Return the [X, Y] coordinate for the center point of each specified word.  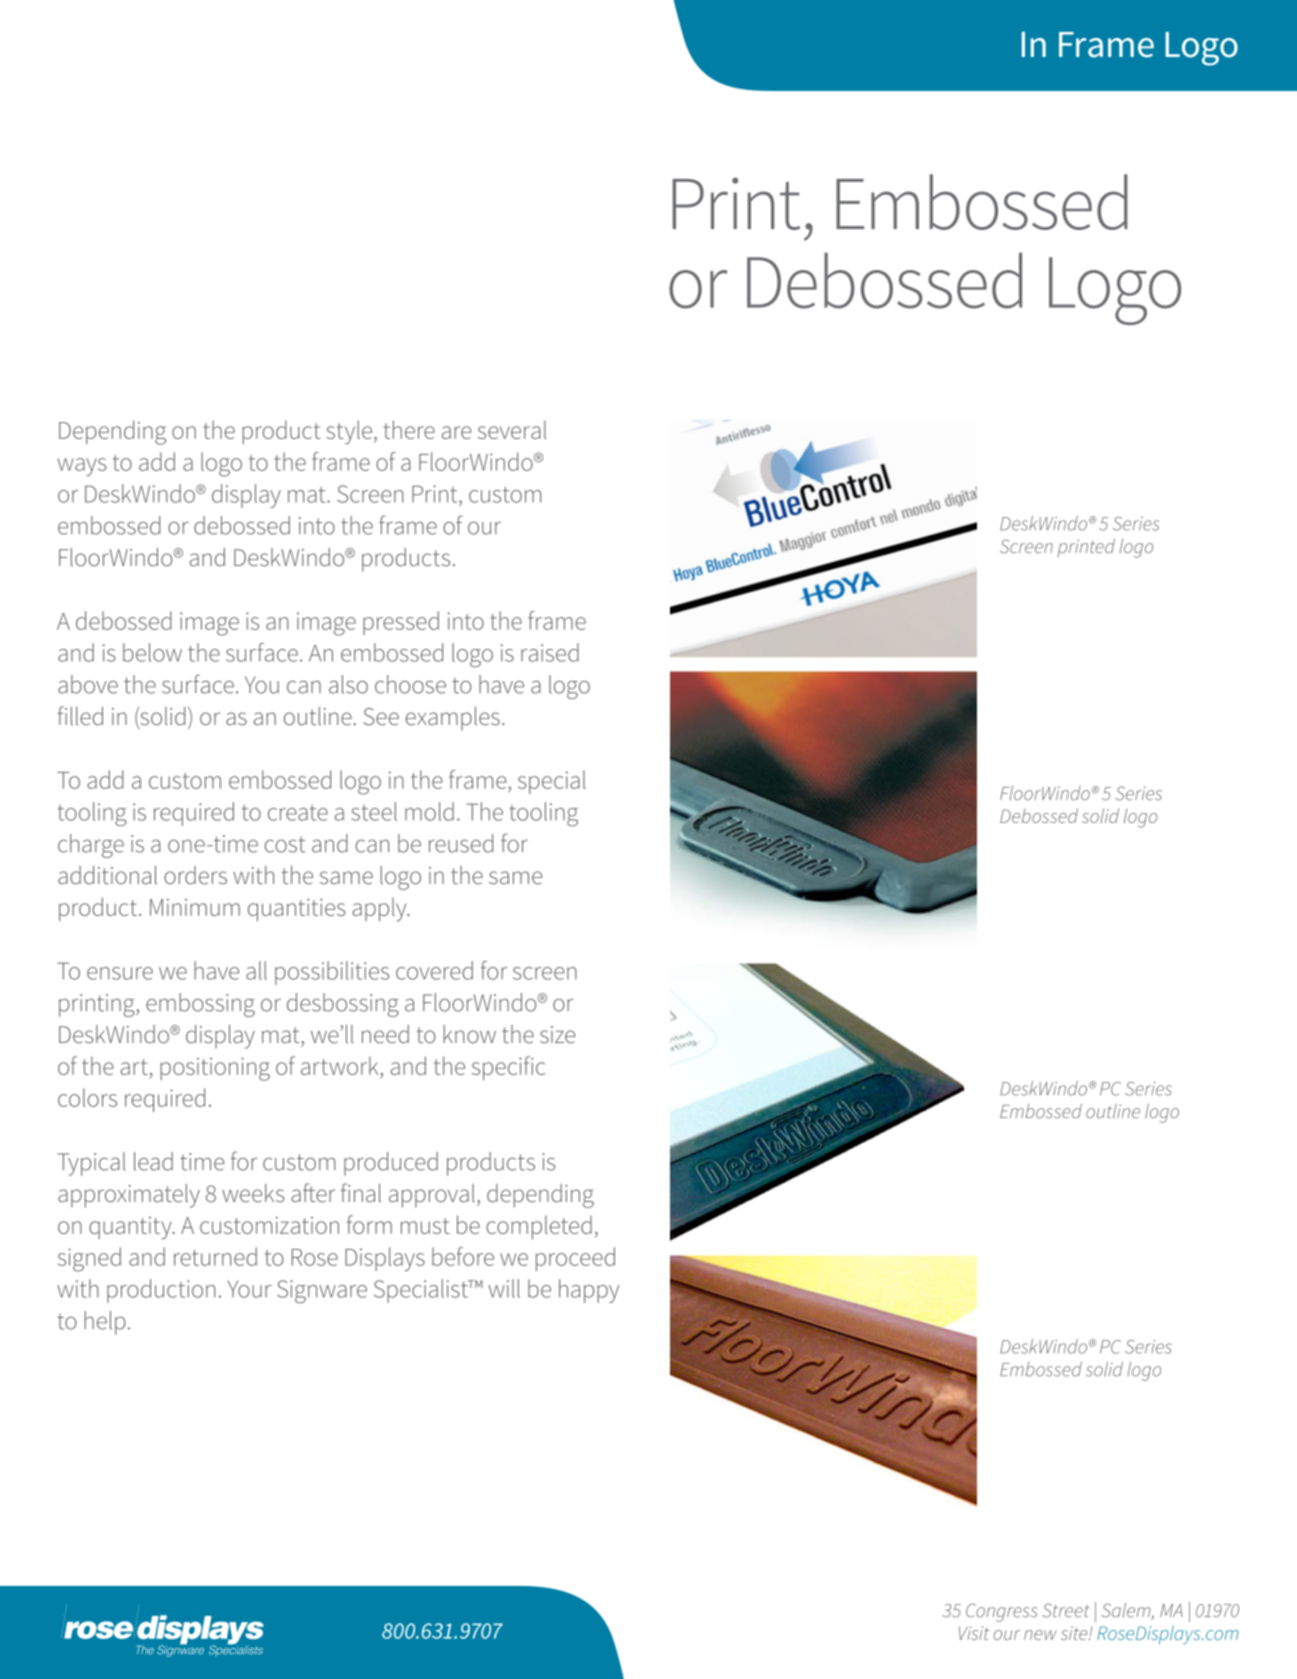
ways [82, 467]
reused [461, 843]
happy [589, 1291]
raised [550, 652]
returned [215, 1256]
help [105, 1323]
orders [195, 875]
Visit [974, 1633]
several [512, 429]
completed [539, 1227]
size [557, 1035]
